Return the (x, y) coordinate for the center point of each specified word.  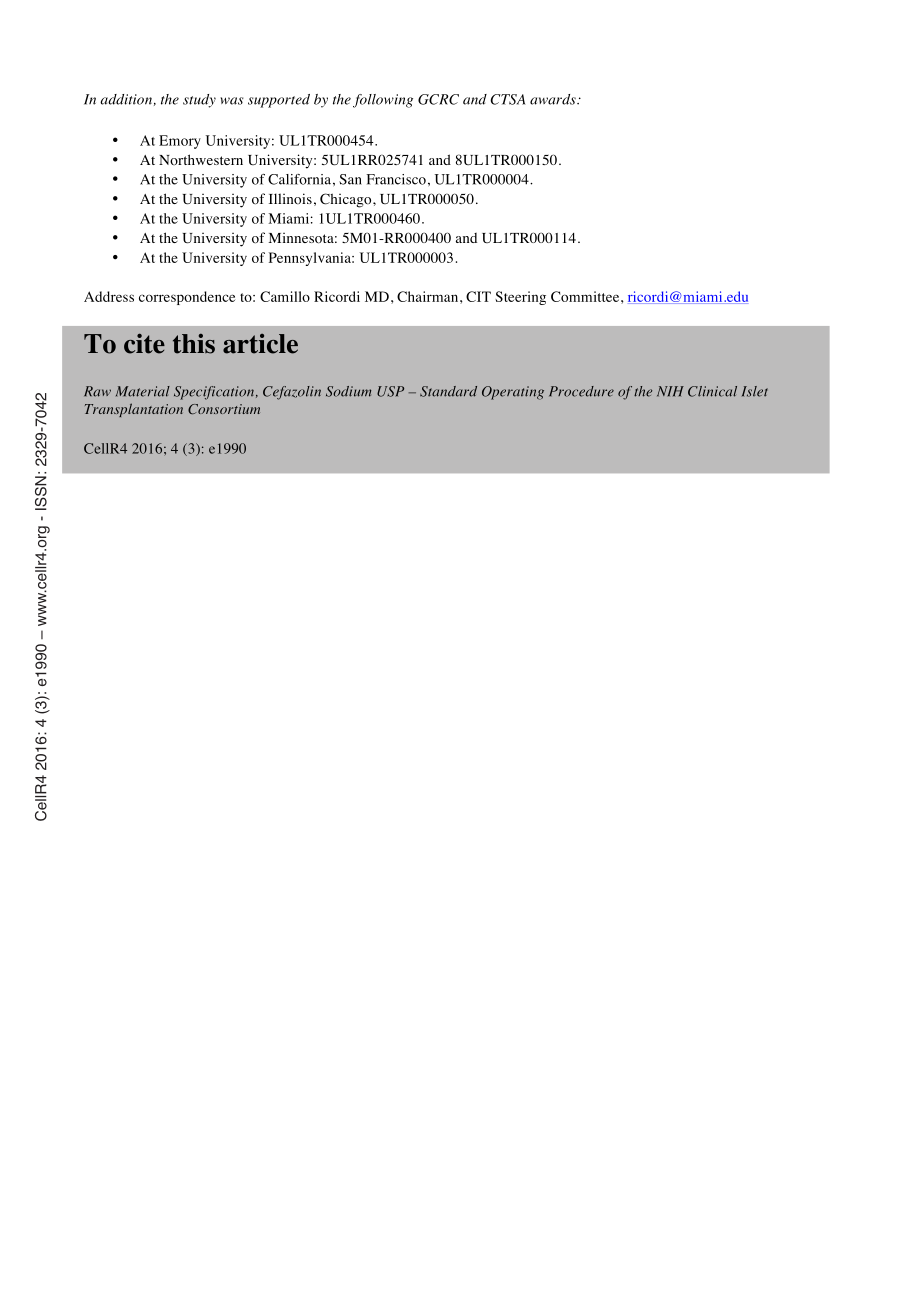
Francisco (396, 179)
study (199, 101)
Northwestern (201, 159)
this (194, 344)
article (260, 344)
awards (554, 99)
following (383, 101)
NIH (670, 391)
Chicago (347, 200)
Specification (214, 393)
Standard (448, 391)
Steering (520, 298)
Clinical (712, 391)
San (350, 179)
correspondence (187, 298)
